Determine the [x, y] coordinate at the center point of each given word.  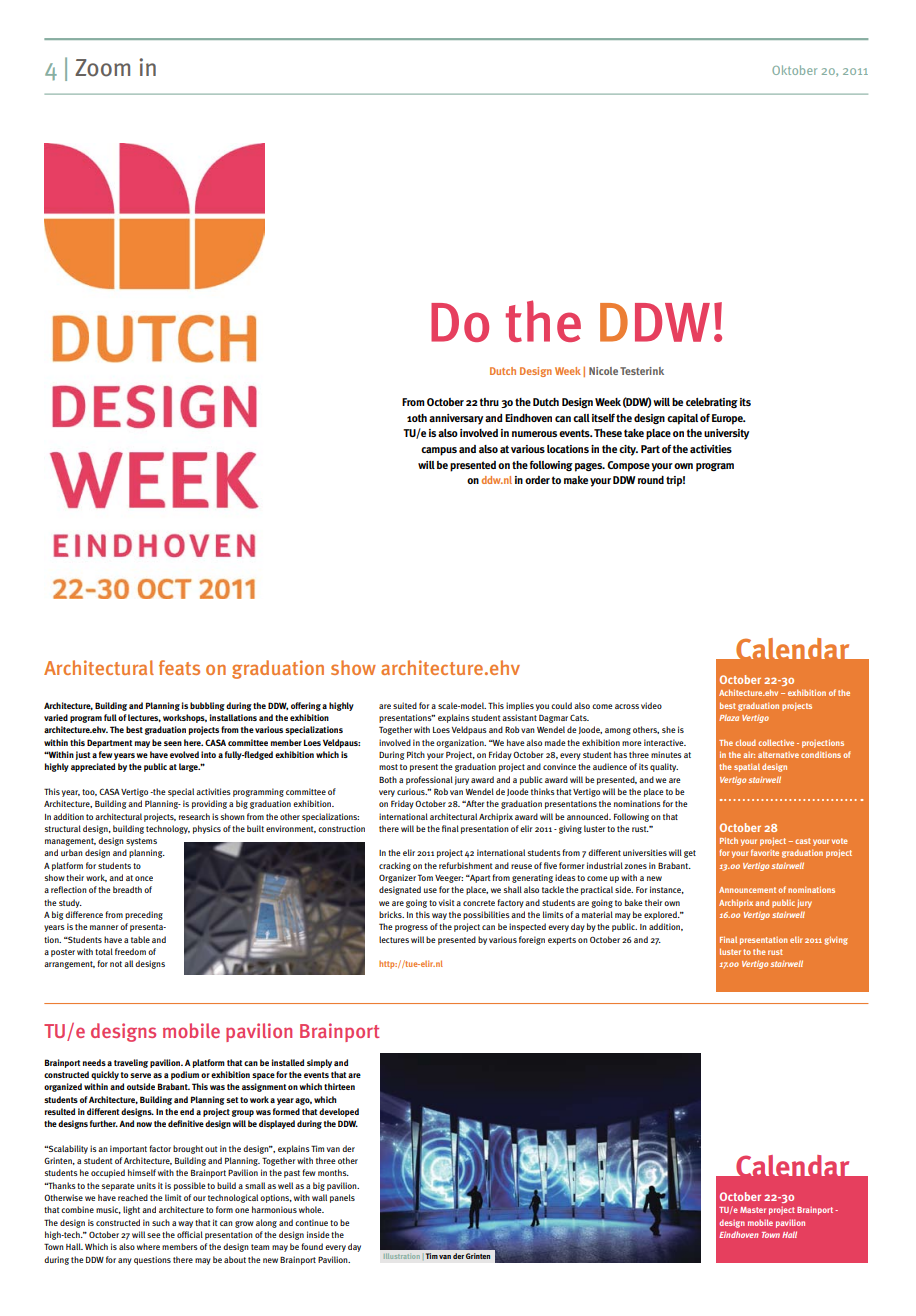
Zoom [102, 68]
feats [179, 667]
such [161, 1222]
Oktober [794, 70]
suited [405, 705]
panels [342, 1198]
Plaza [729, 718]
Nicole [603, 371]
